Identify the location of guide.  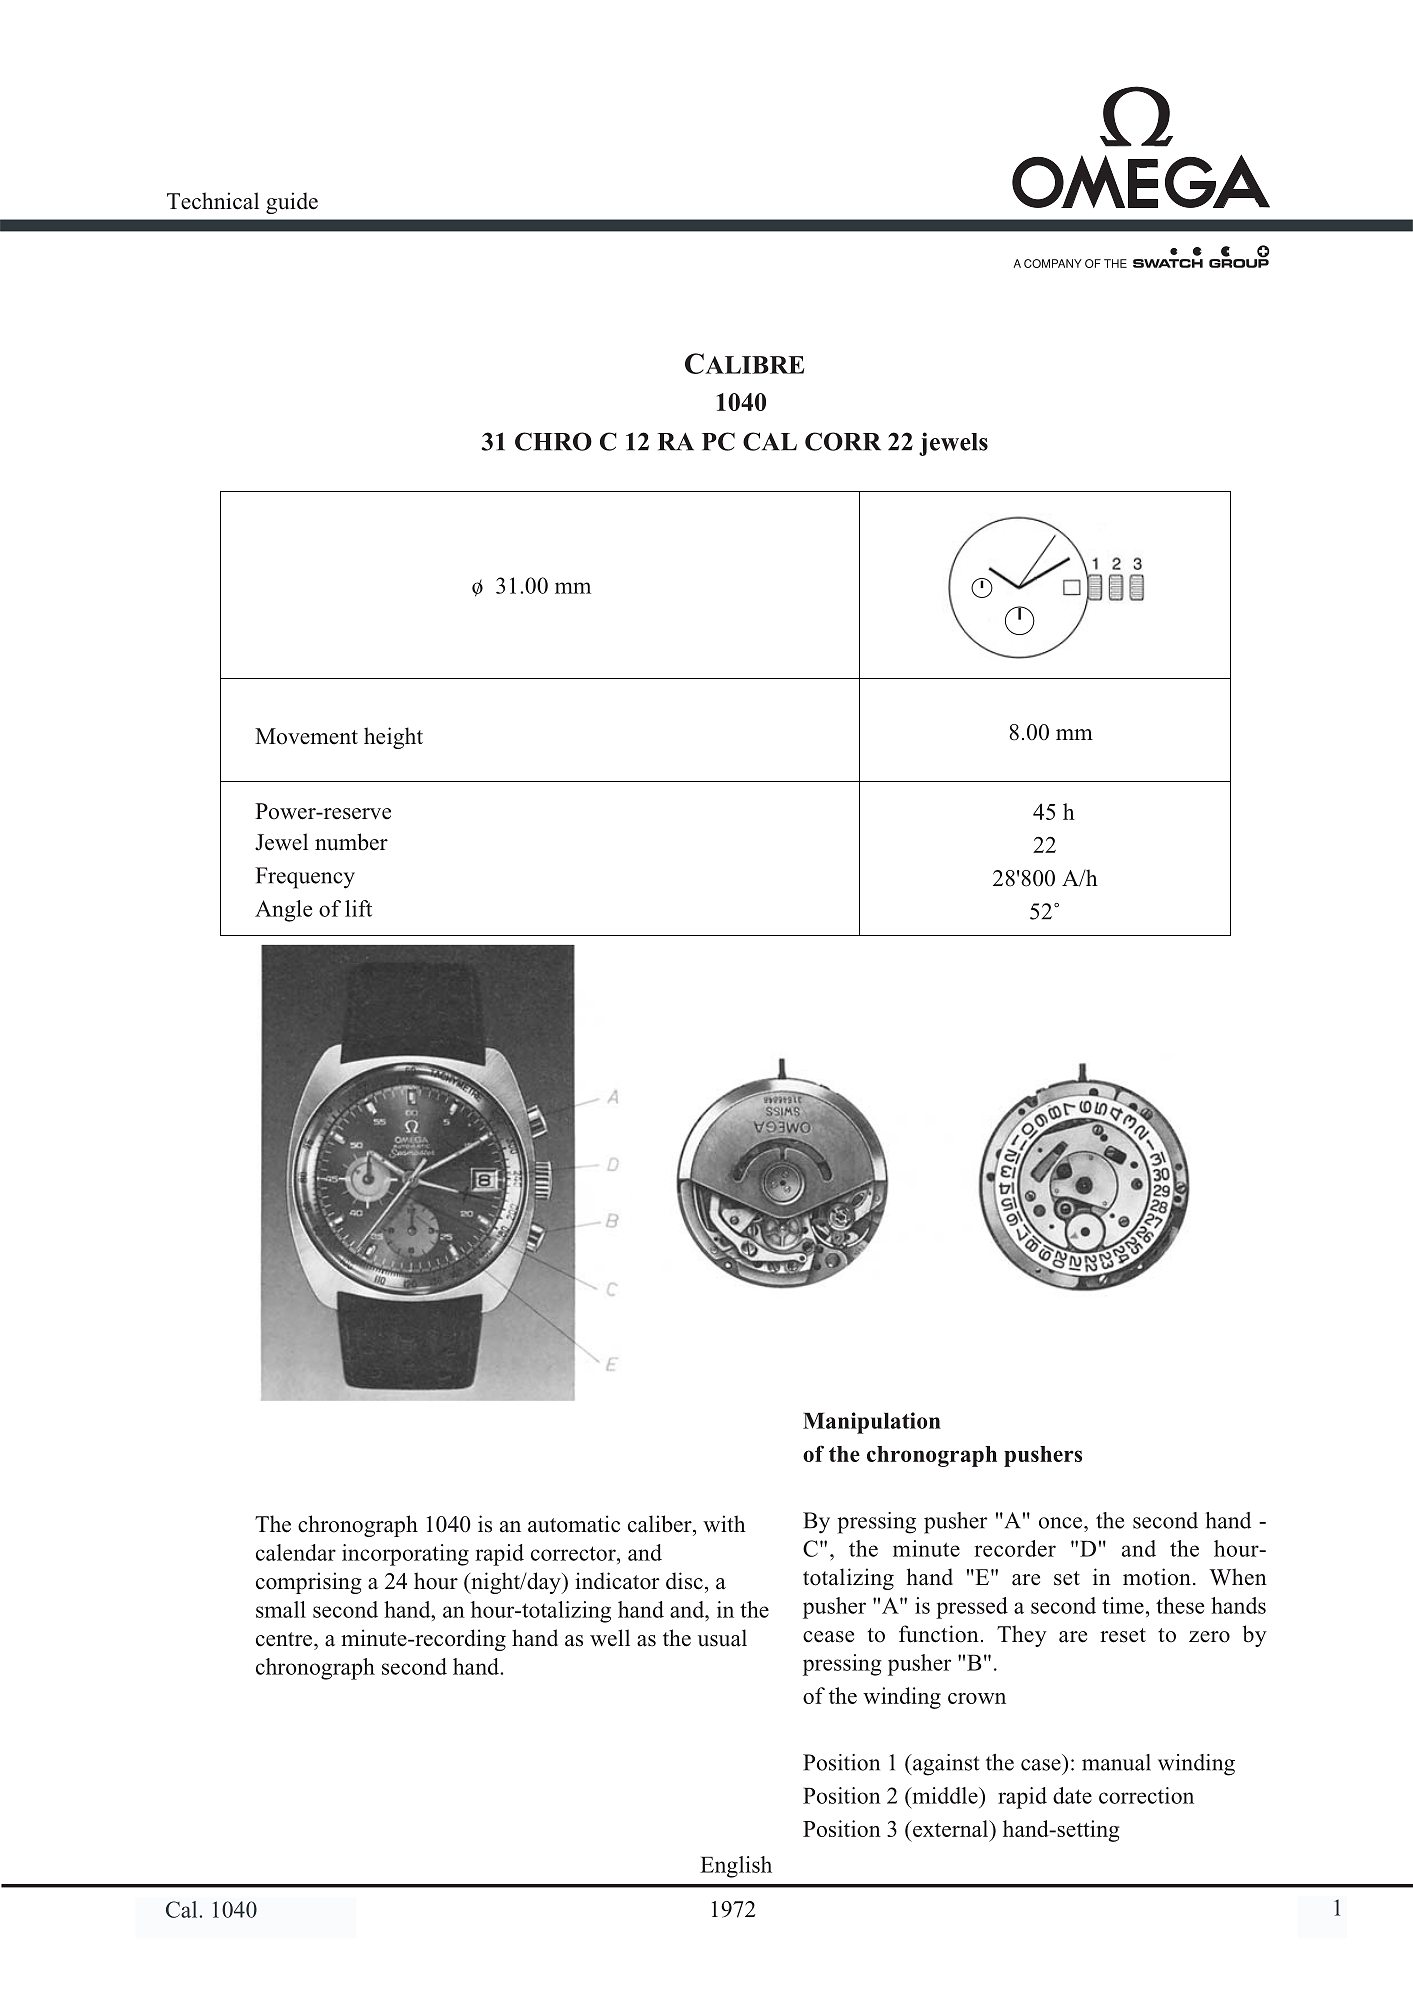
(292, 203).
